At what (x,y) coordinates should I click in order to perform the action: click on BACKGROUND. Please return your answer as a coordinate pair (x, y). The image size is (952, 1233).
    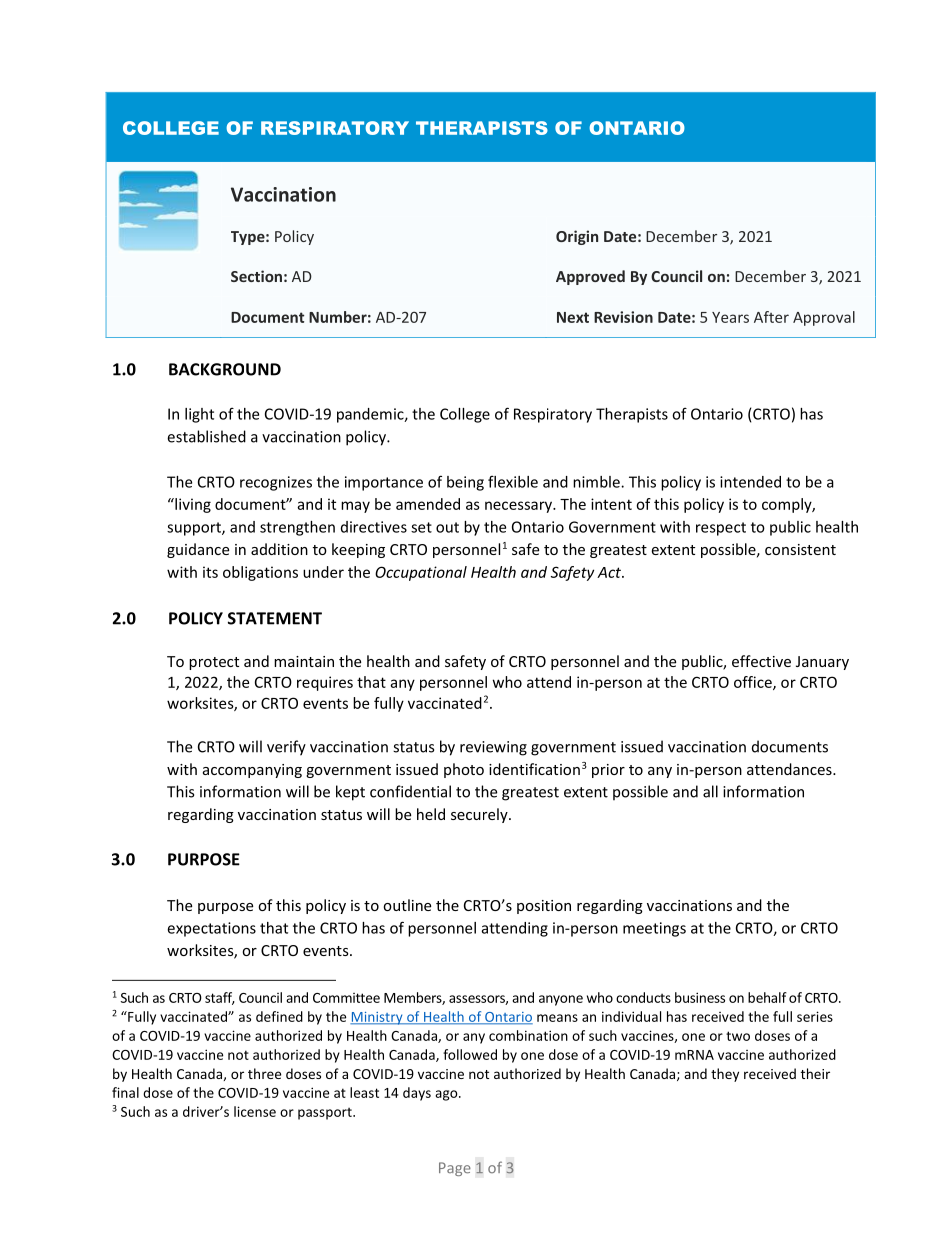
    Looking at the image, I should click on (225, 369).
